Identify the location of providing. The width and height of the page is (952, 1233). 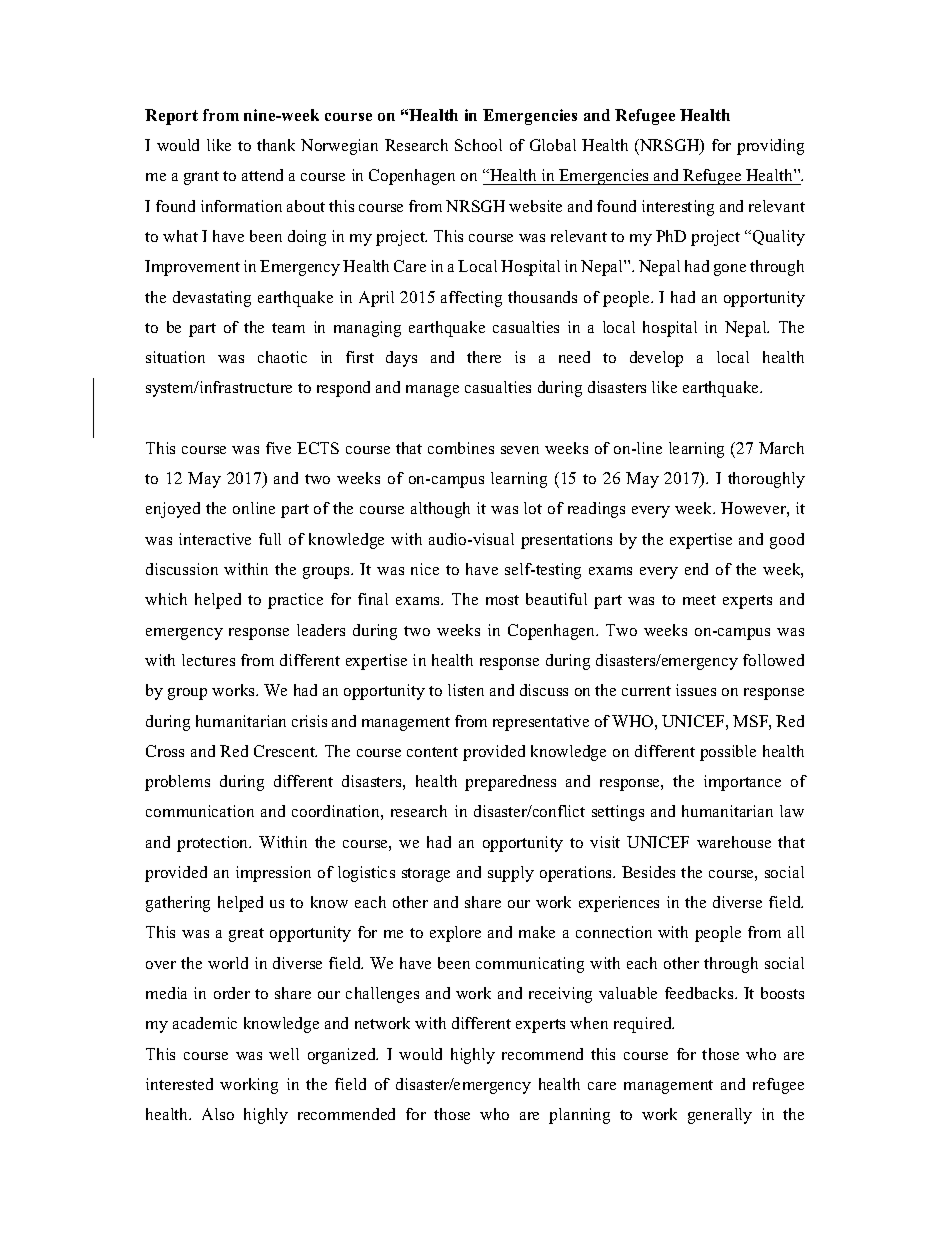
(770, 147).
